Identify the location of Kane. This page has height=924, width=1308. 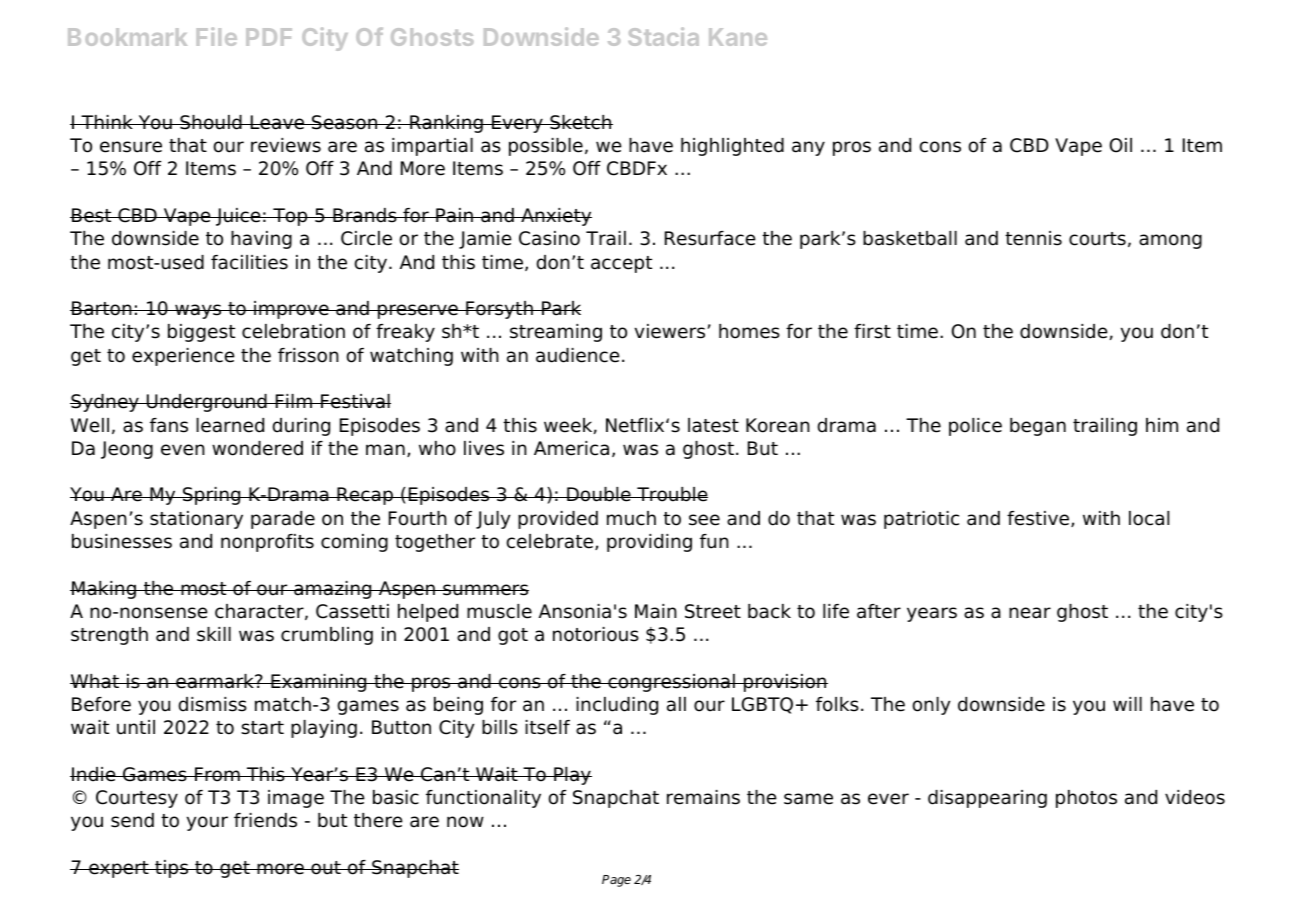
(738, 37).
